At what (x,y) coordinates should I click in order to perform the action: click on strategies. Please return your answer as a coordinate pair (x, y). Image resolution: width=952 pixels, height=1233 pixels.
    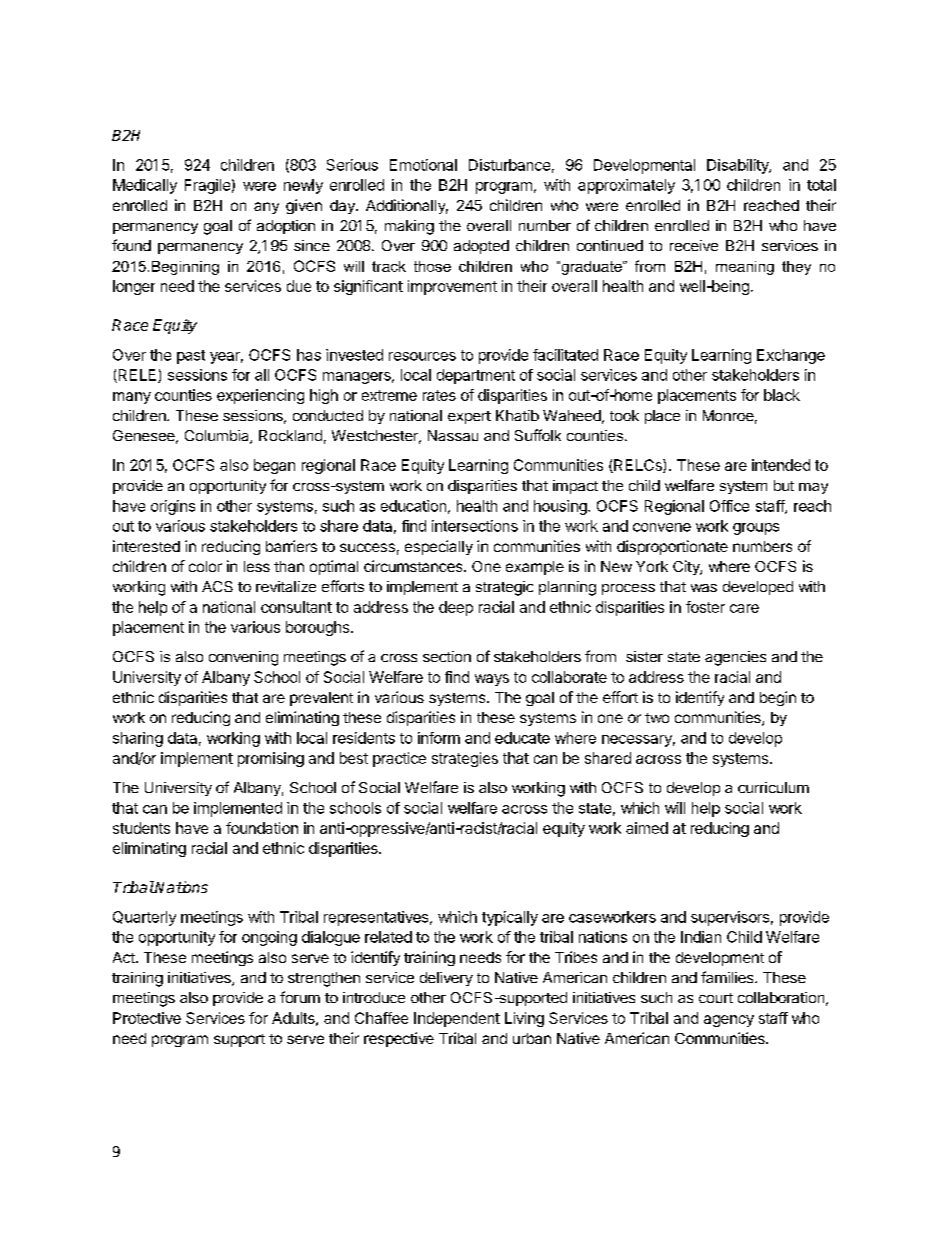
    Looking at the image, I should click on (465, 759).
